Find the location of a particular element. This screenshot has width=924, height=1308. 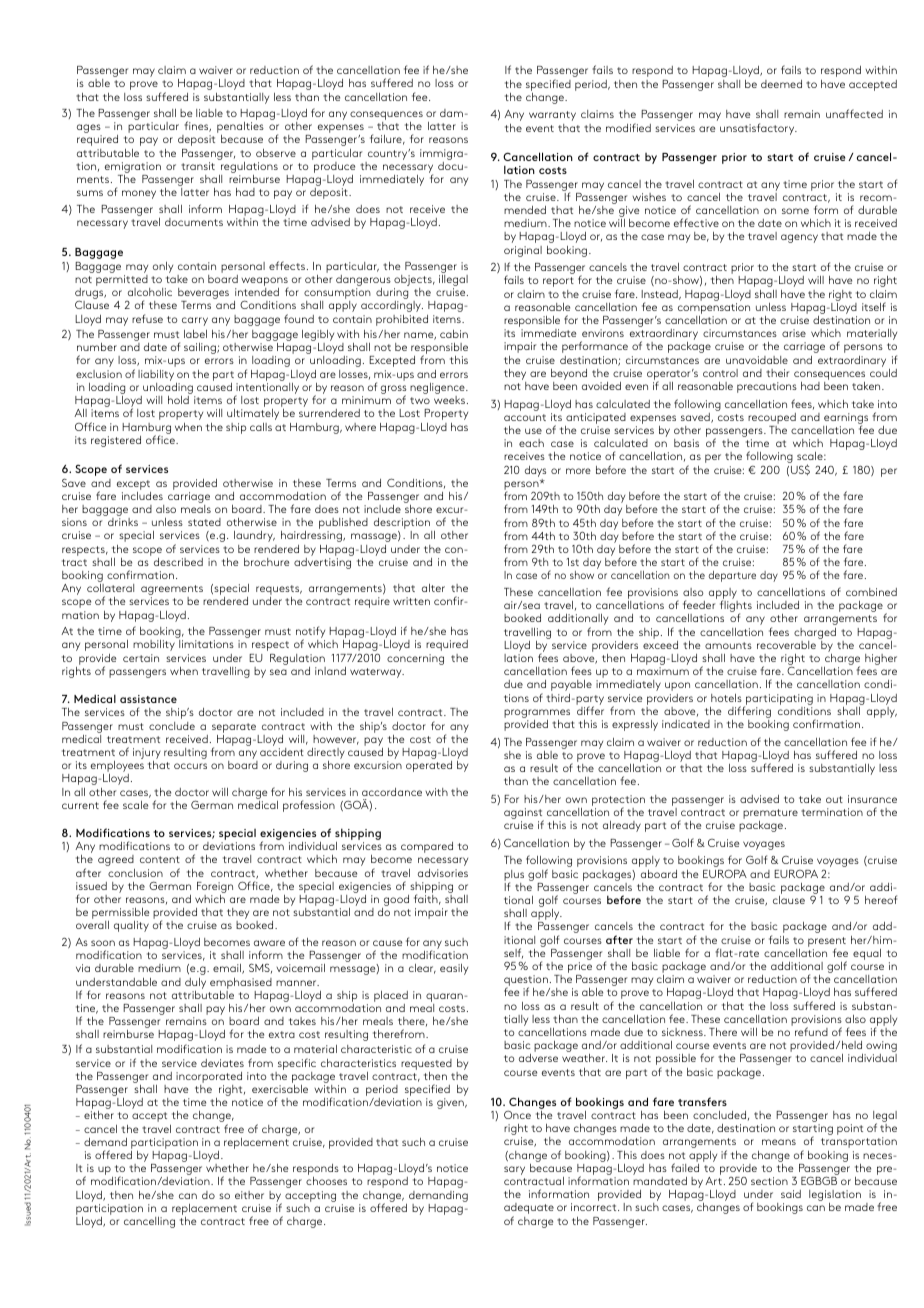

mobility is located at coordinates (154, 645).
